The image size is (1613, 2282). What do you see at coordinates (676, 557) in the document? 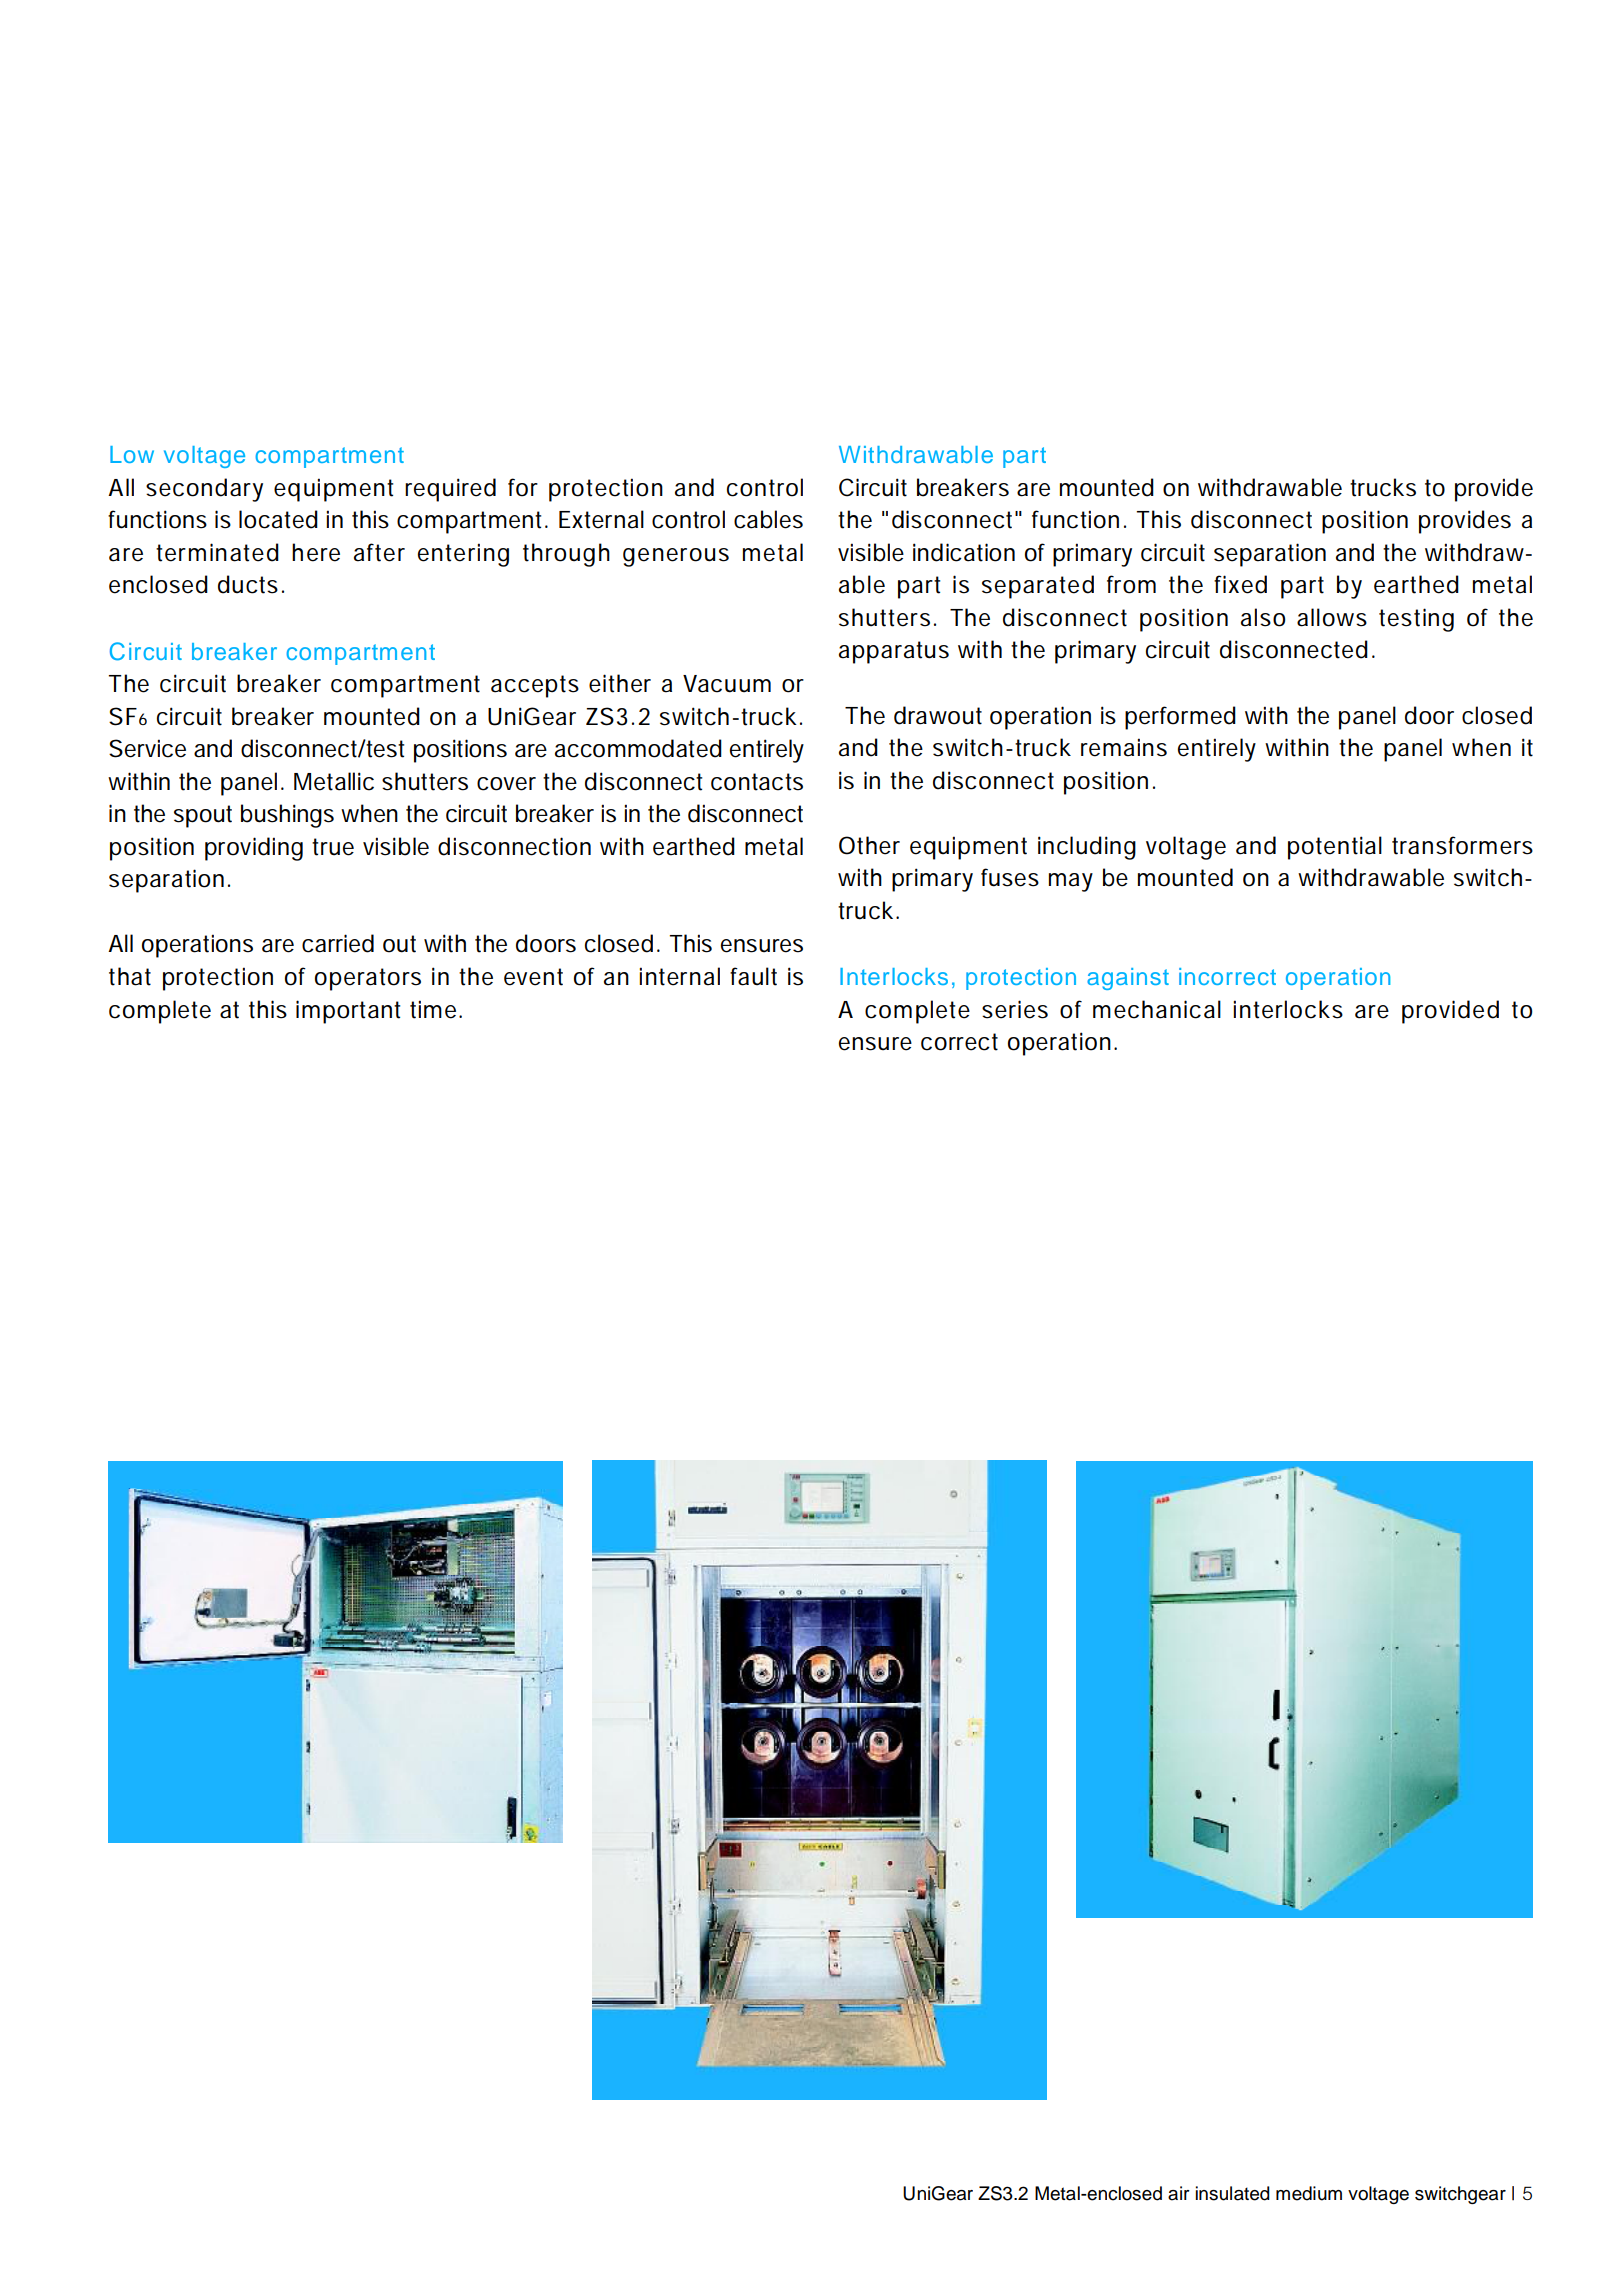
I see `generous` at bounding box center [676, 557].
